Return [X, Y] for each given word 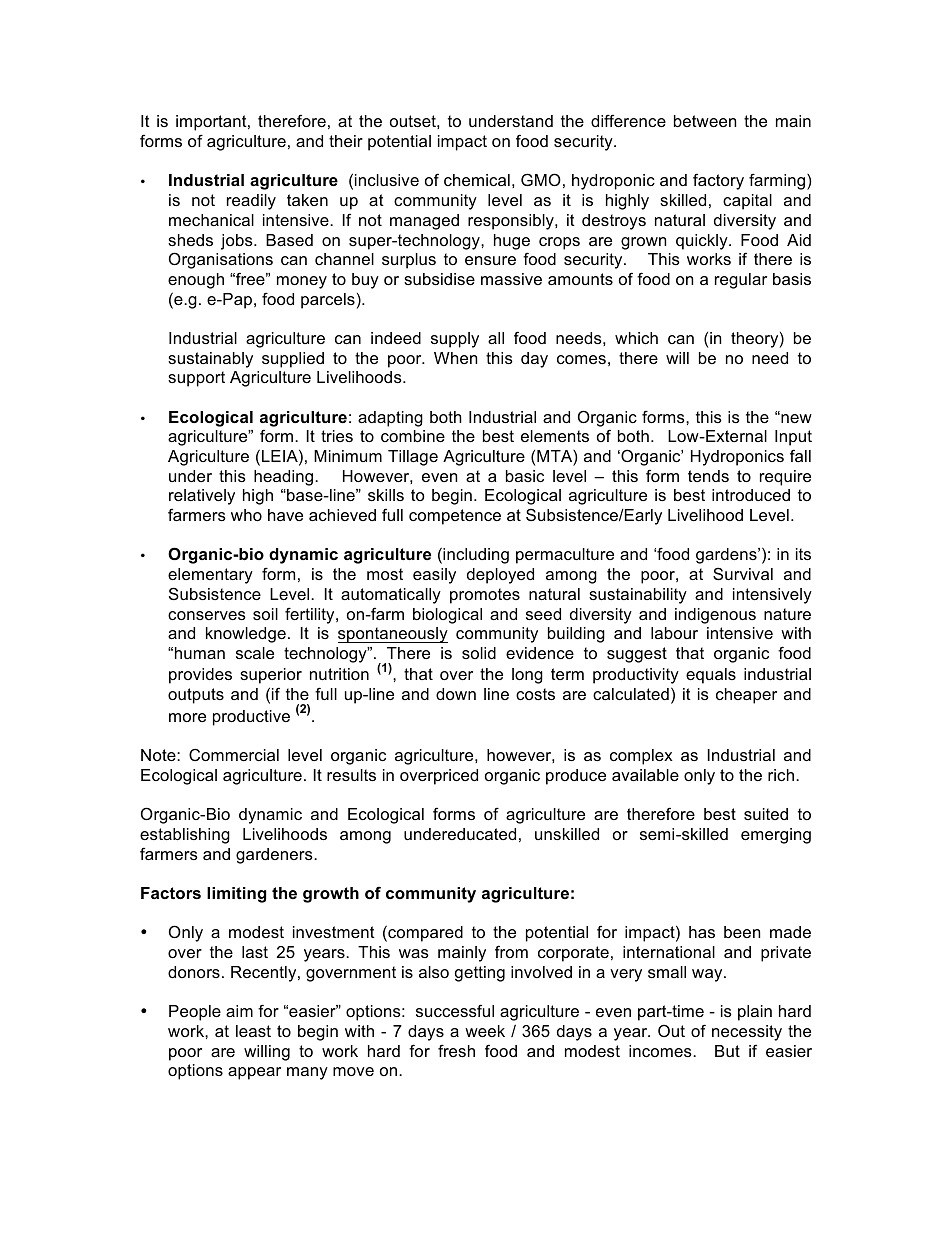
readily [251, 202]
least [253, 1031]
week [485, 1031]
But [727, 1051]
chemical [477, 180]
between [705, 121]
